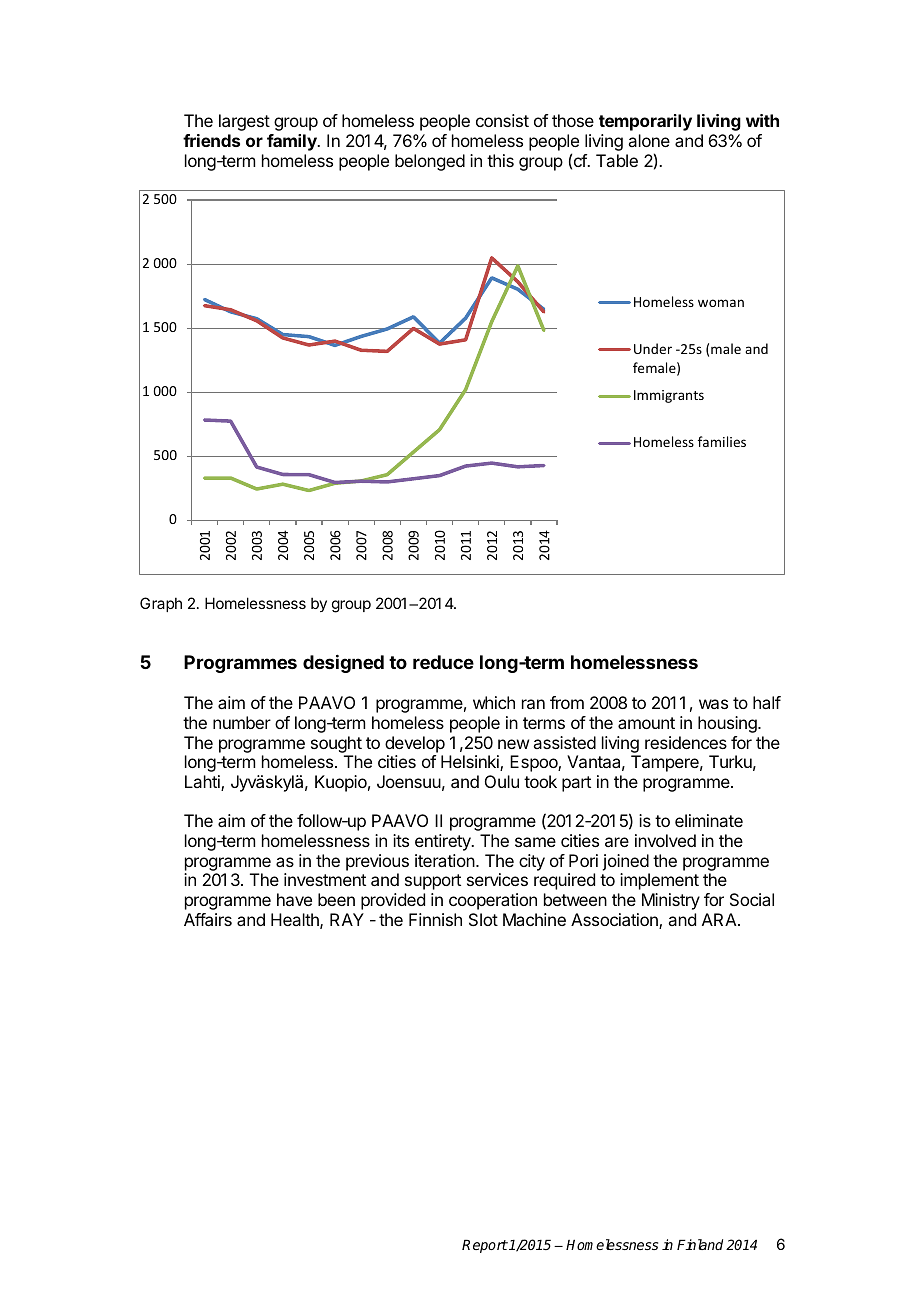 The image size is (924, 1309). What do you see at coordinates (720, 919) in the screenshot?
I see `ARA` at bounding box center [720, 919].
